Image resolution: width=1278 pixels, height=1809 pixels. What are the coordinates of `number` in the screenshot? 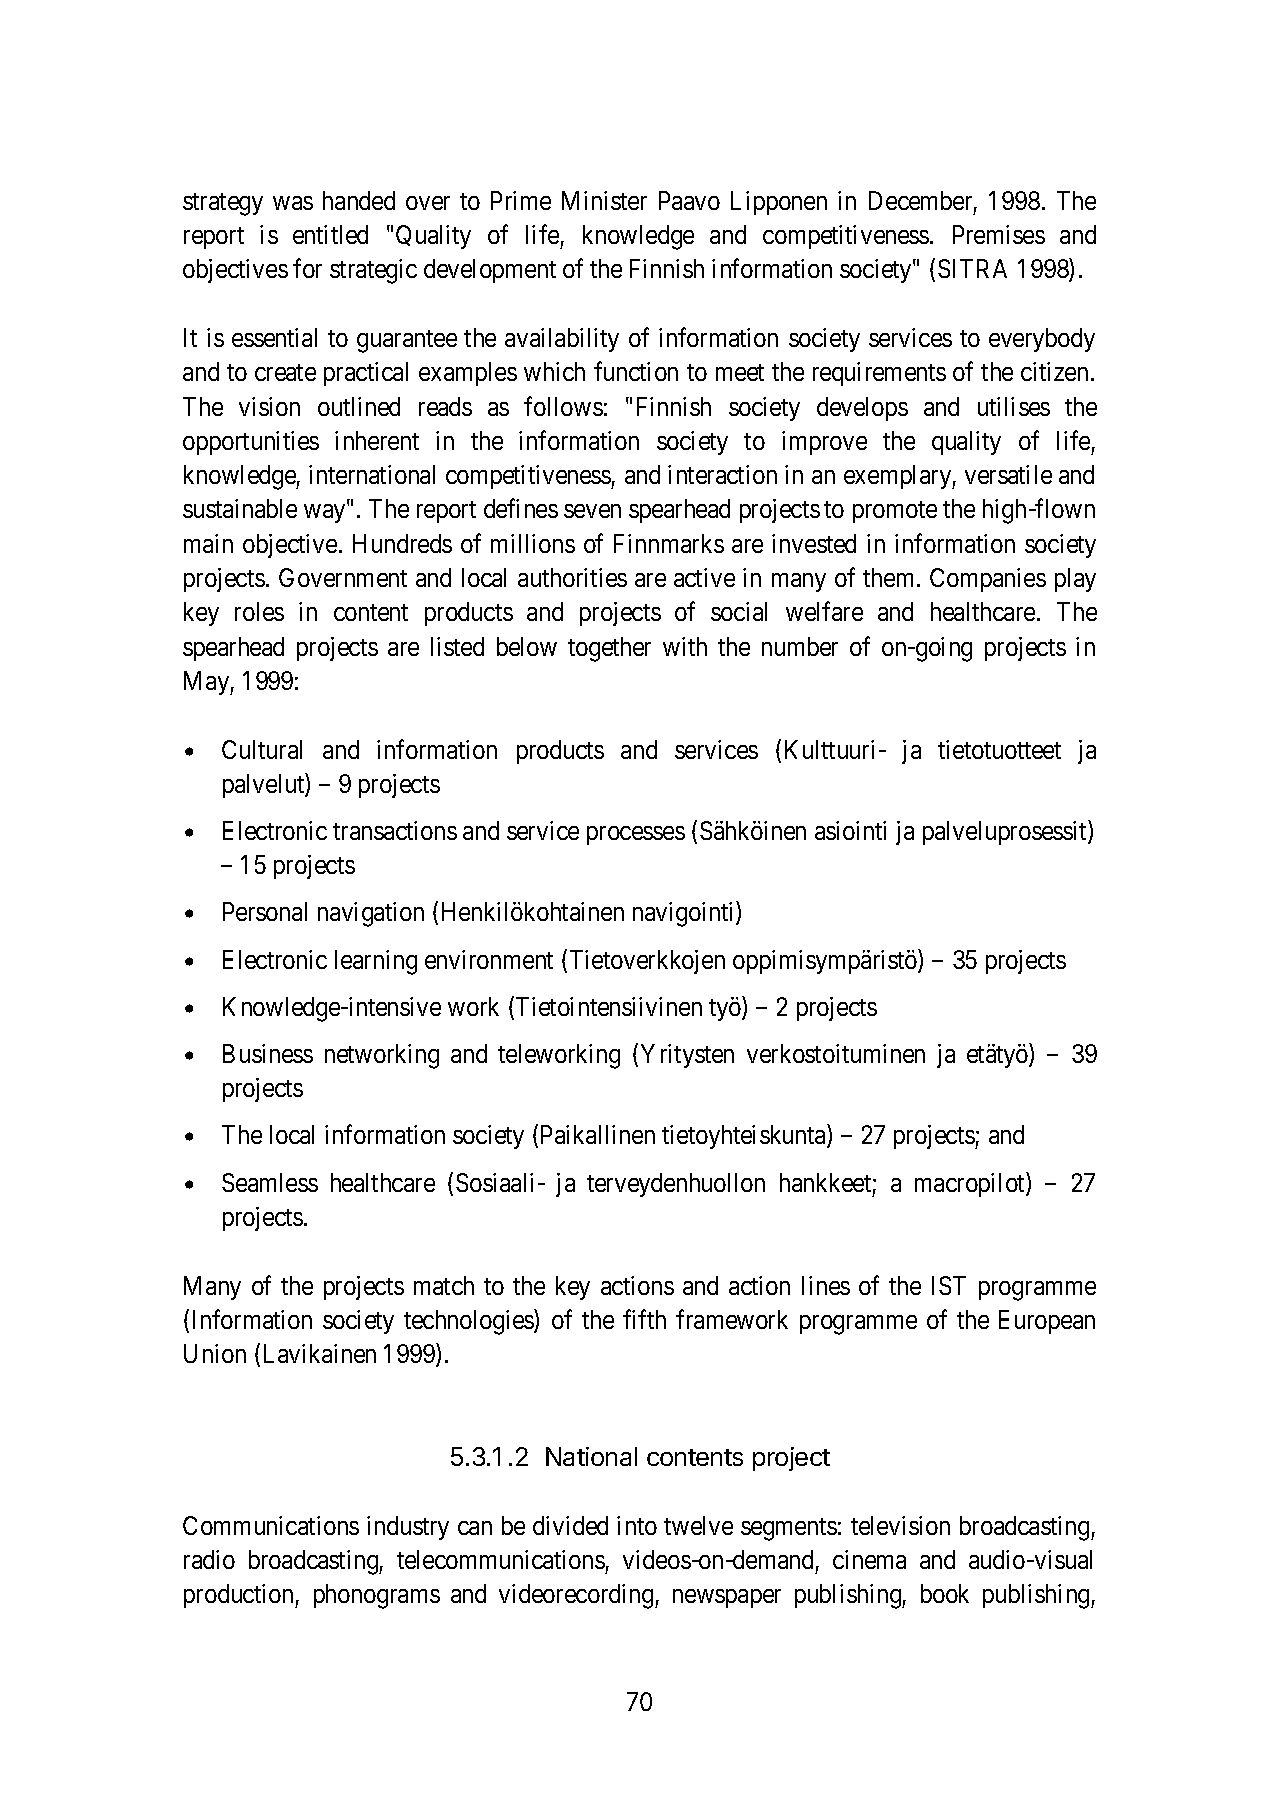 It's located at (800, 646).
